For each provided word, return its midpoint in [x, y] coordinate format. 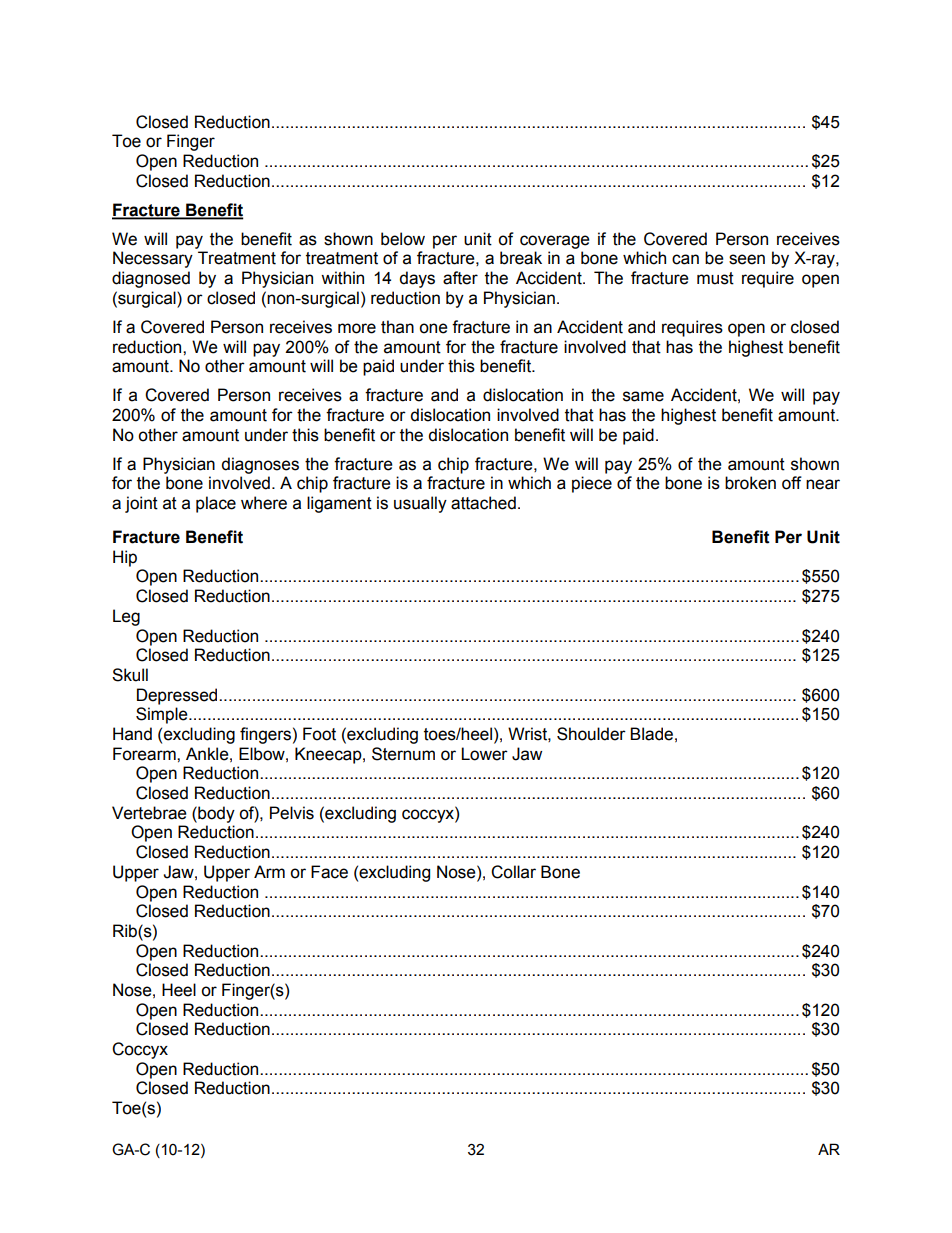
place [216, 504]
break [521, 258]
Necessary [153, 259]
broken [750, 483]
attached [483, 503]
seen [747, 259]
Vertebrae [149, 813]
